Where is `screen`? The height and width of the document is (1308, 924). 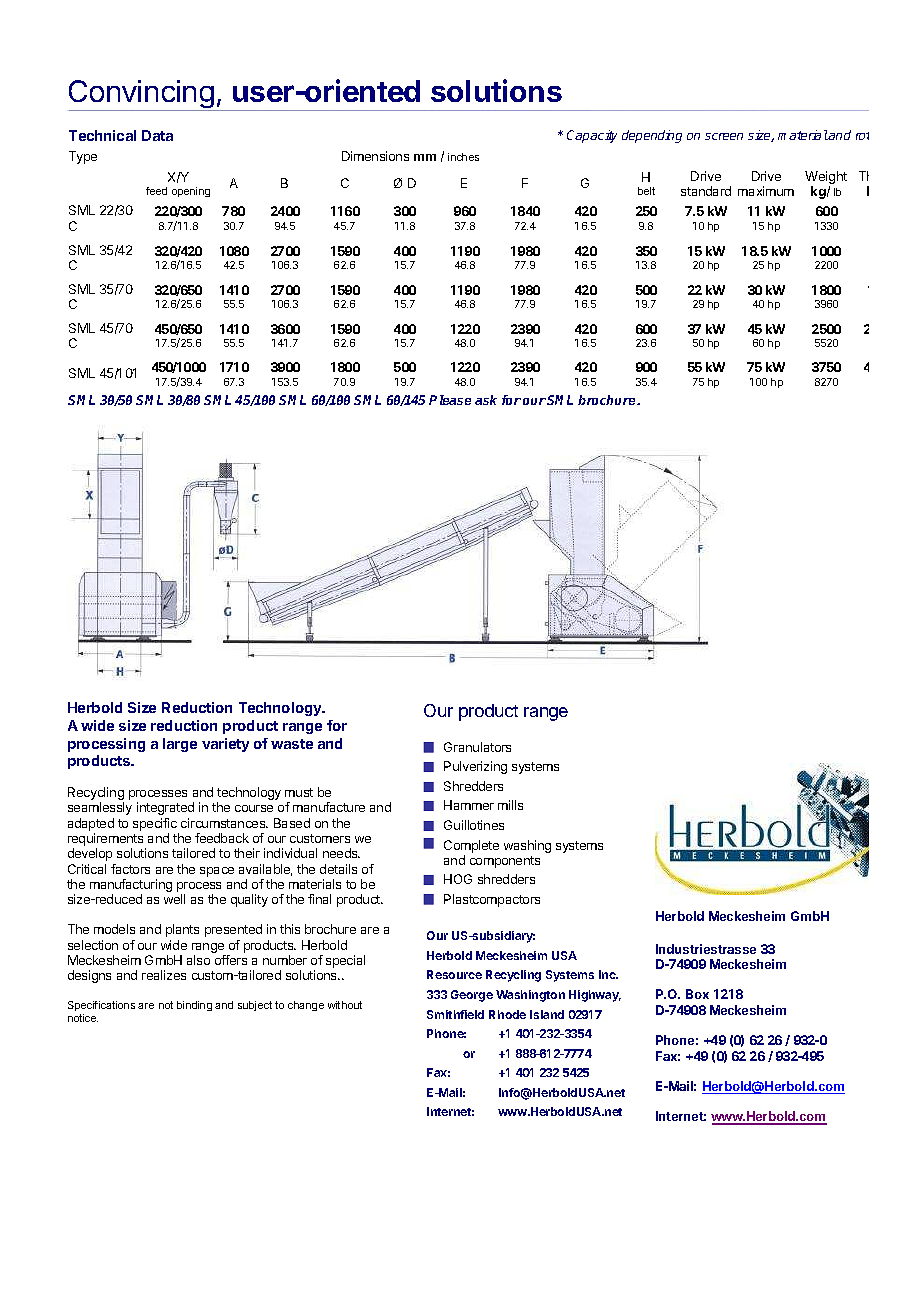
screen is located at coordinates (724, 136).
